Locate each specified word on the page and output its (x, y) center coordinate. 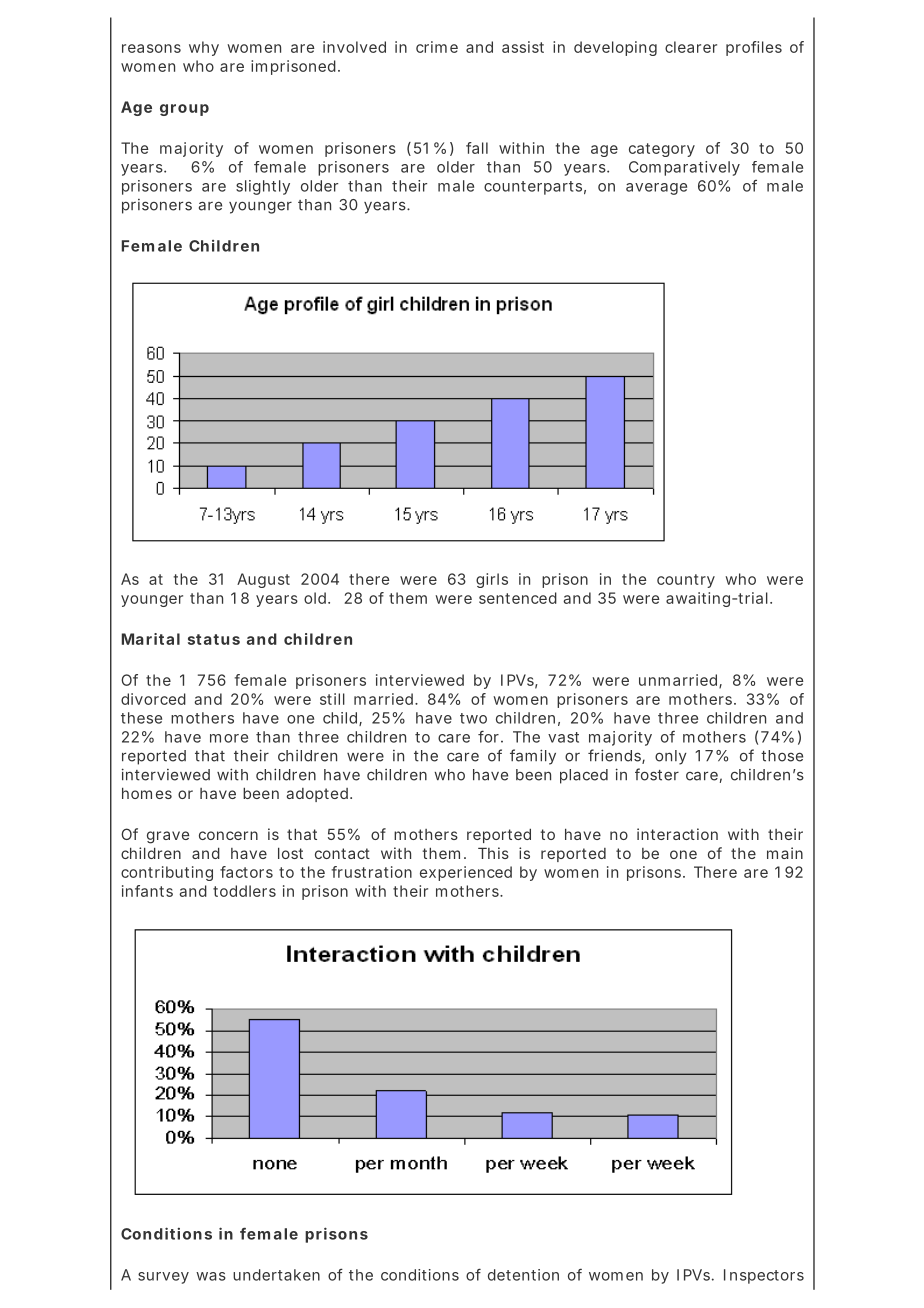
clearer (691, 47)
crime (437, 47)
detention (523, 1275)
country (686, 581)
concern (228, 835)
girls (492, 580)
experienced (466, 873)
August (263, 580)
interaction (677, 834)
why (204, 48)
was (211, 1276)
